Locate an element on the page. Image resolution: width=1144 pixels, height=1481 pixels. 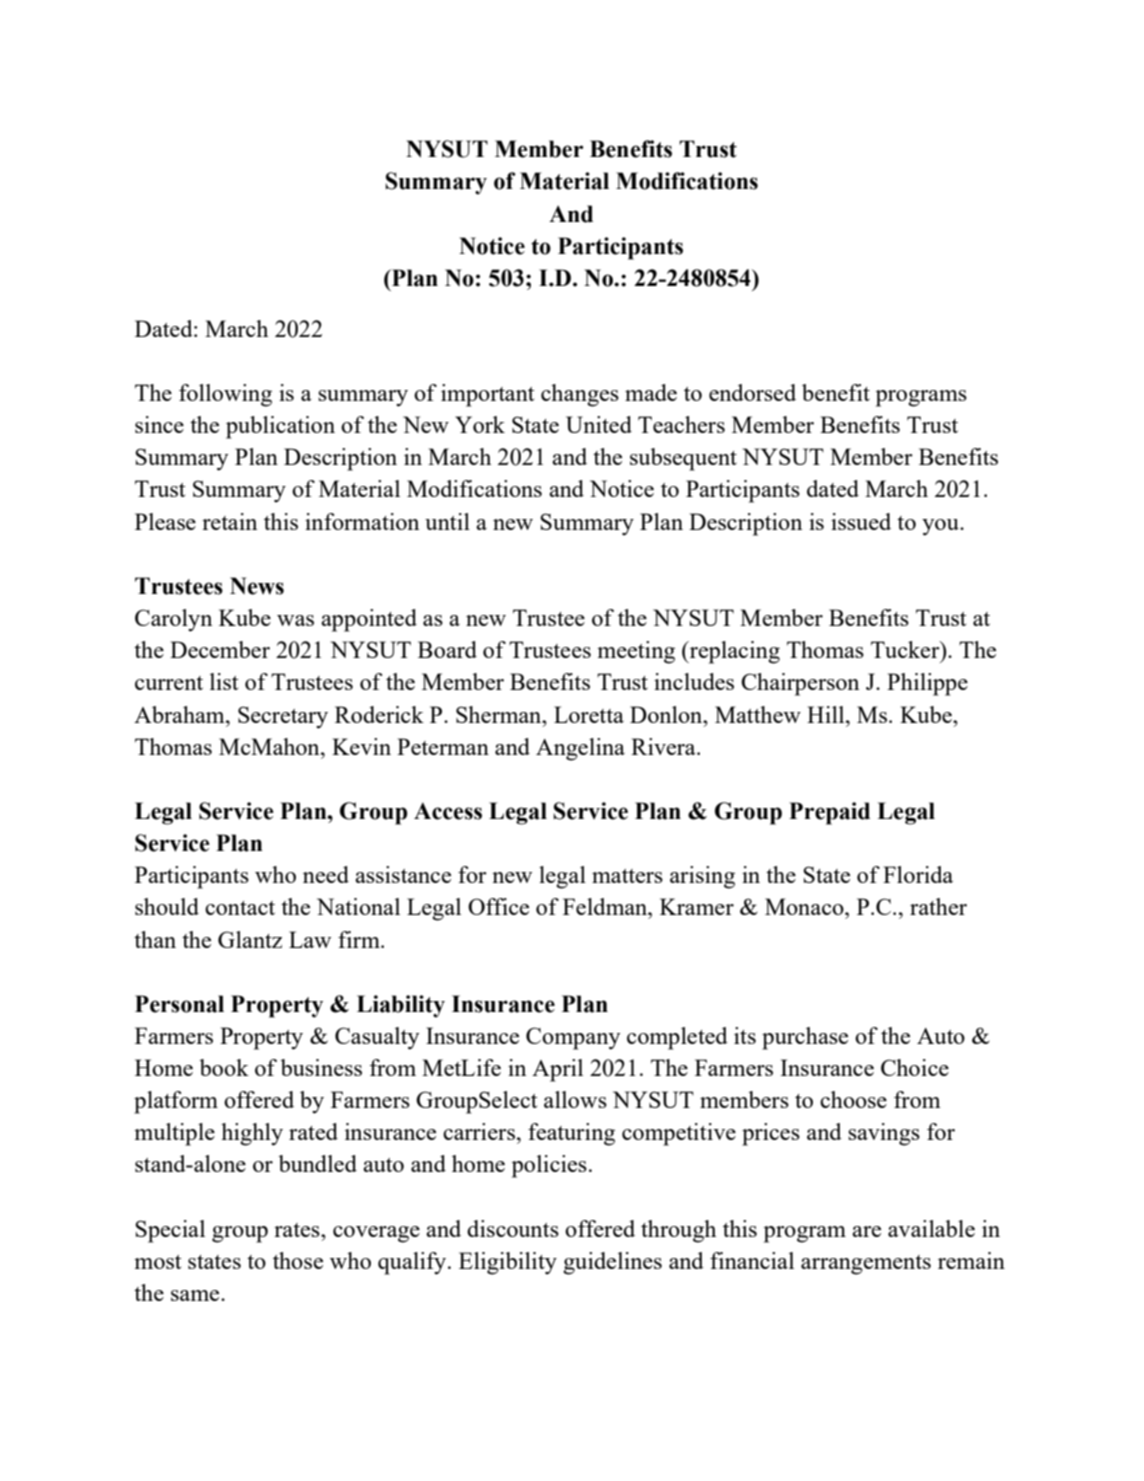
publication is located at coordinates (280, 427).
